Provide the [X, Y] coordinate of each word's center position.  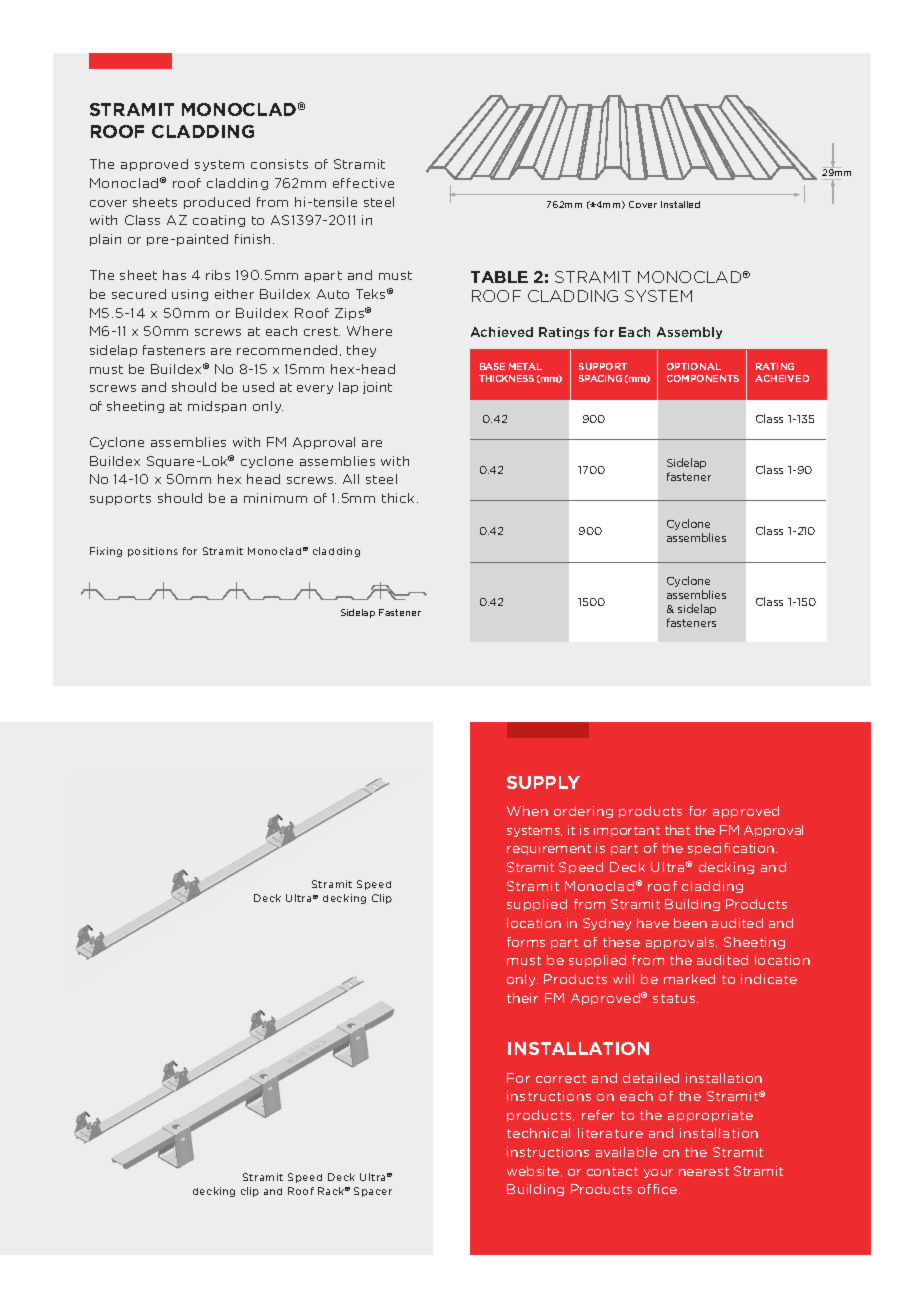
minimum [275, 498]
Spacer [373, 1192]
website [534, 1171]
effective [363, 183]
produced [217, 203]
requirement [549, 849]
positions [153, 552]
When [527, 811]
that [677, 830]
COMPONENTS [703, 378]
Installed [680, 204]
